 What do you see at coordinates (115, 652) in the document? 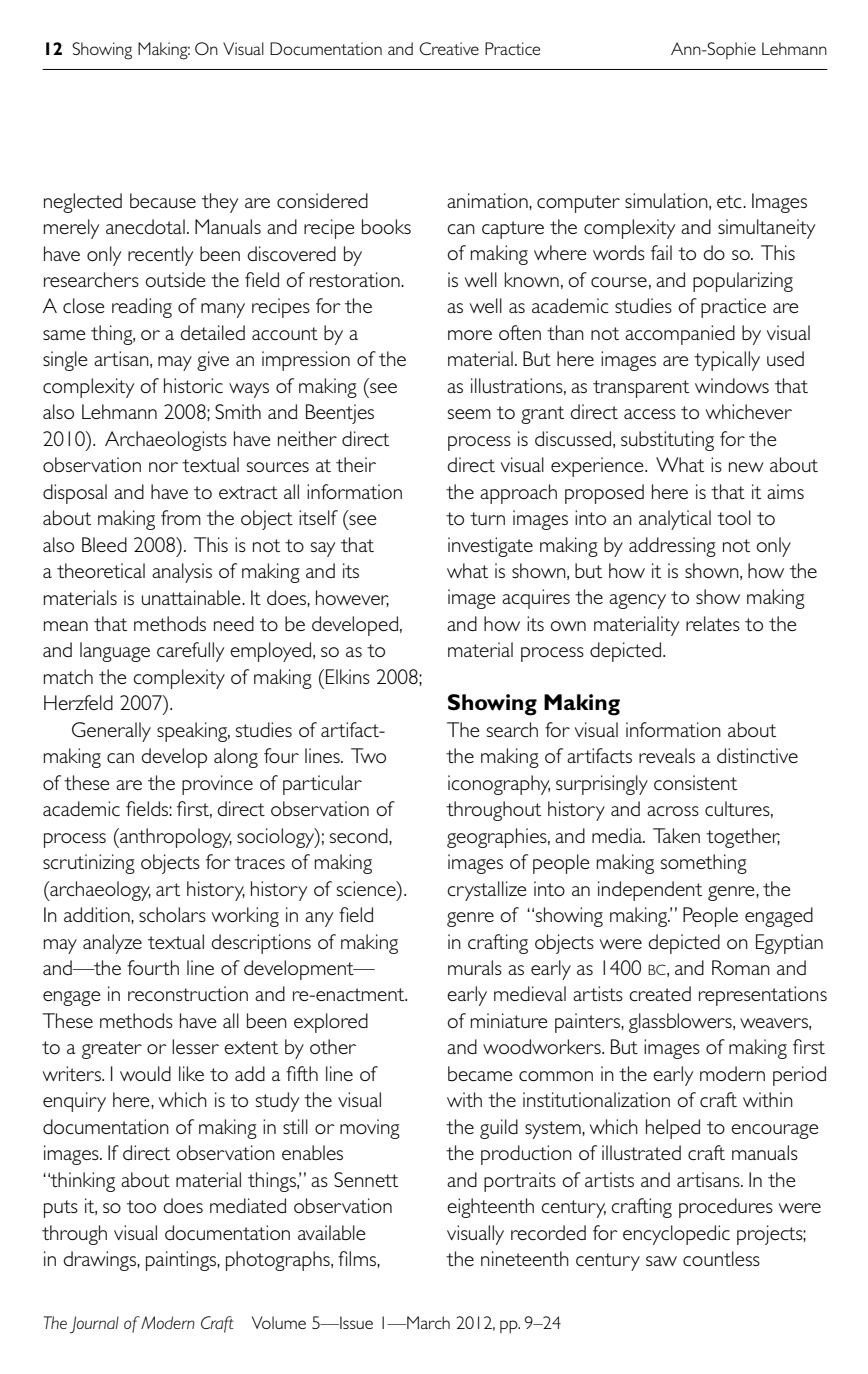
I see `language` at bounding box center [115, 652].
